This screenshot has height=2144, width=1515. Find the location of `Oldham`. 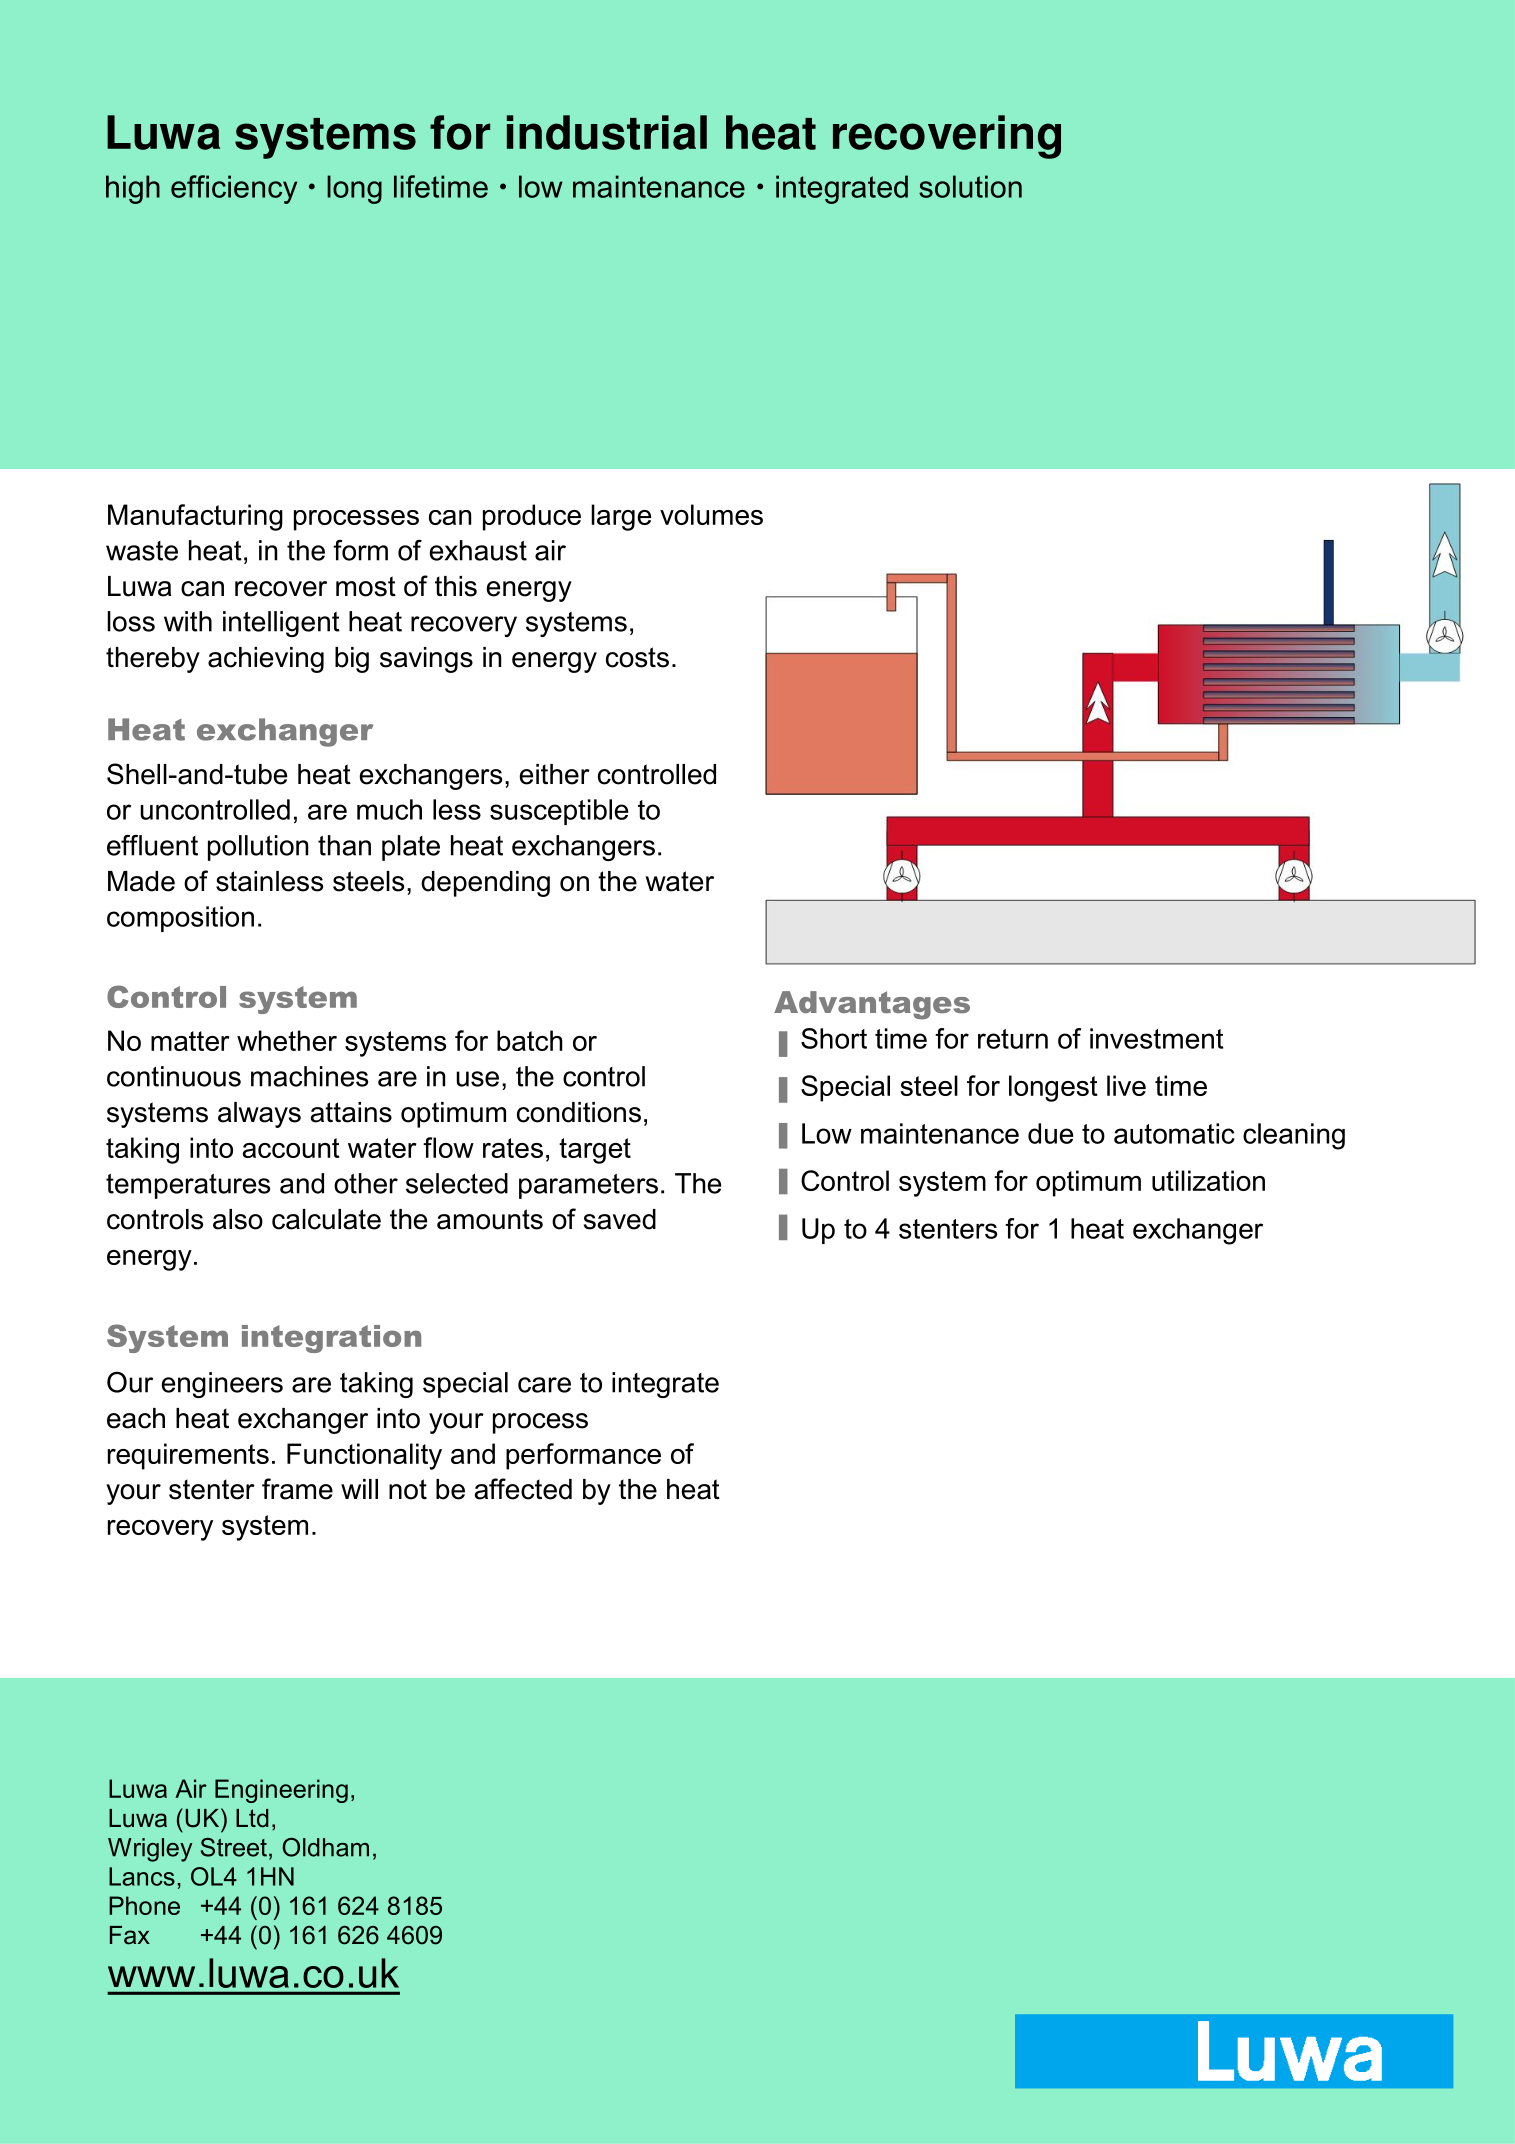

Oldham is located at coordinates (325, 1847).
